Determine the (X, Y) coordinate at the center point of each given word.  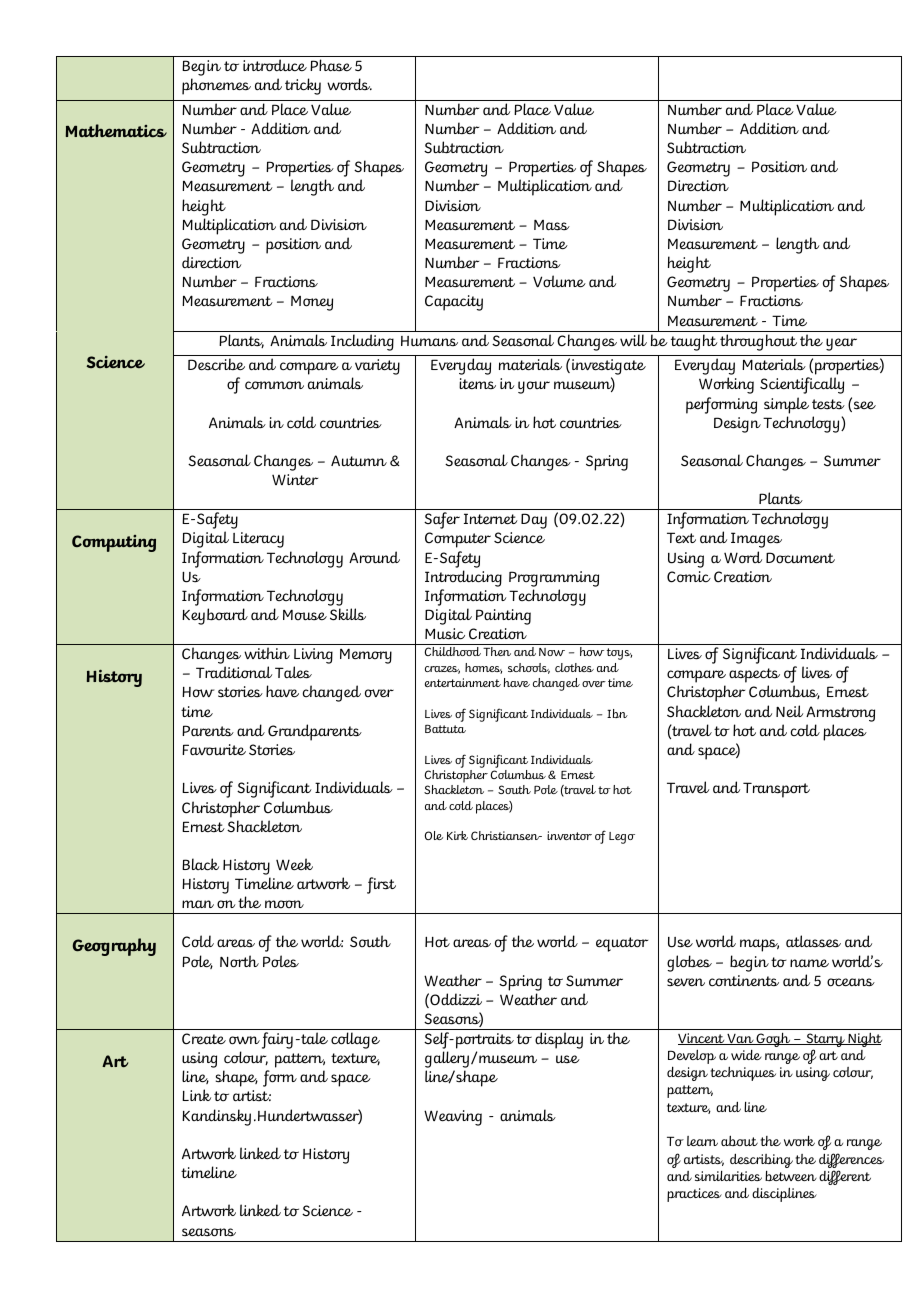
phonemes (216, 86)
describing (761, 1160)
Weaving (453, 1118)
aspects (754, 677)
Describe (216, 364)
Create (204, 1039)
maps (759, 945)
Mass (552, 225)
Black (200, 864)
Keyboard (215, 616)
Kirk (457, 835)
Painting (503, 617)
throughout (758, 342)
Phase (331, 65)
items (477, 383)
